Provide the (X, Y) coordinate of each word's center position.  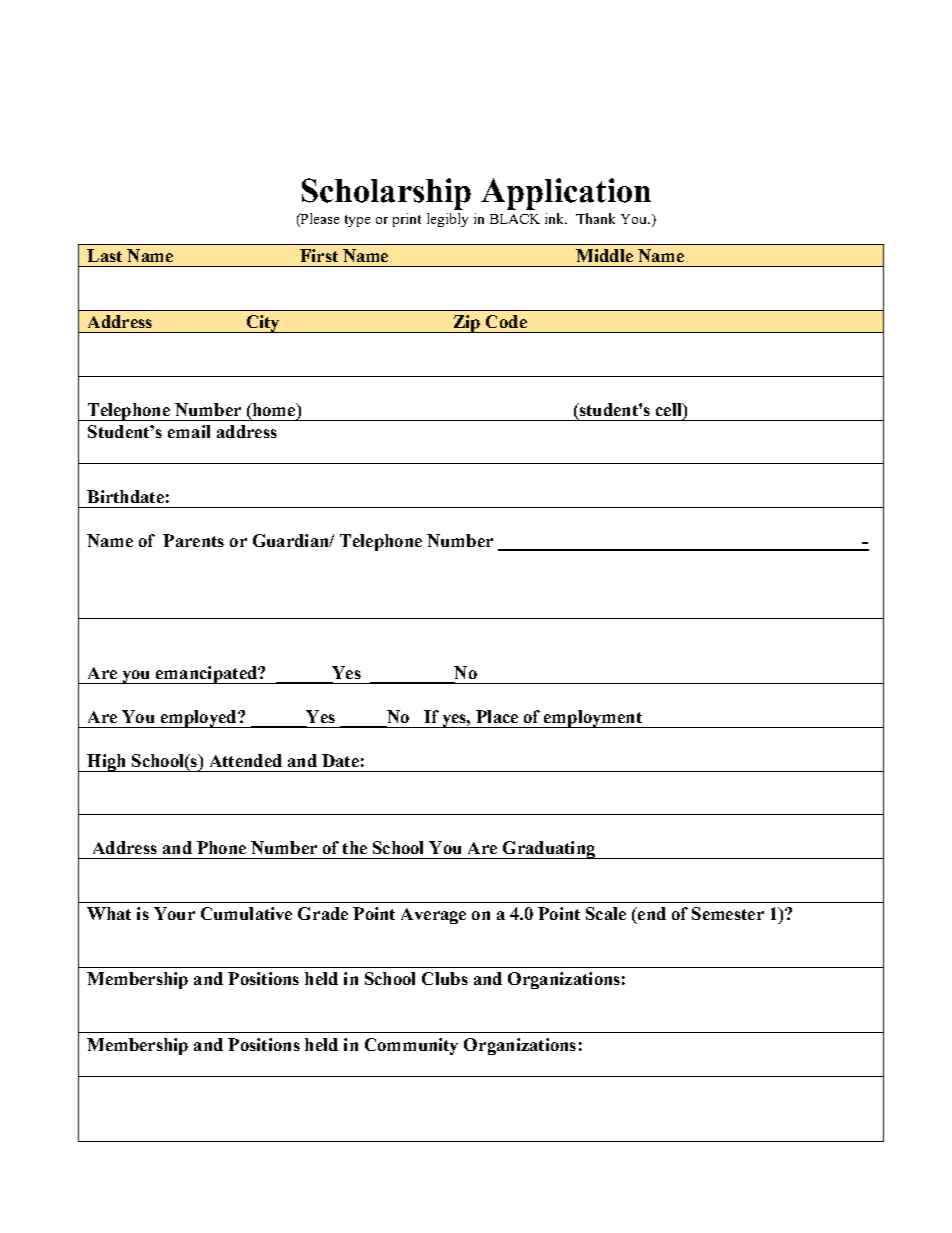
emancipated (206, 675)
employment (593, 719)
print (407, 220)
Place (497, 716)
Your (174, 913)
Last (104, 255)
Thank (595, 218)
